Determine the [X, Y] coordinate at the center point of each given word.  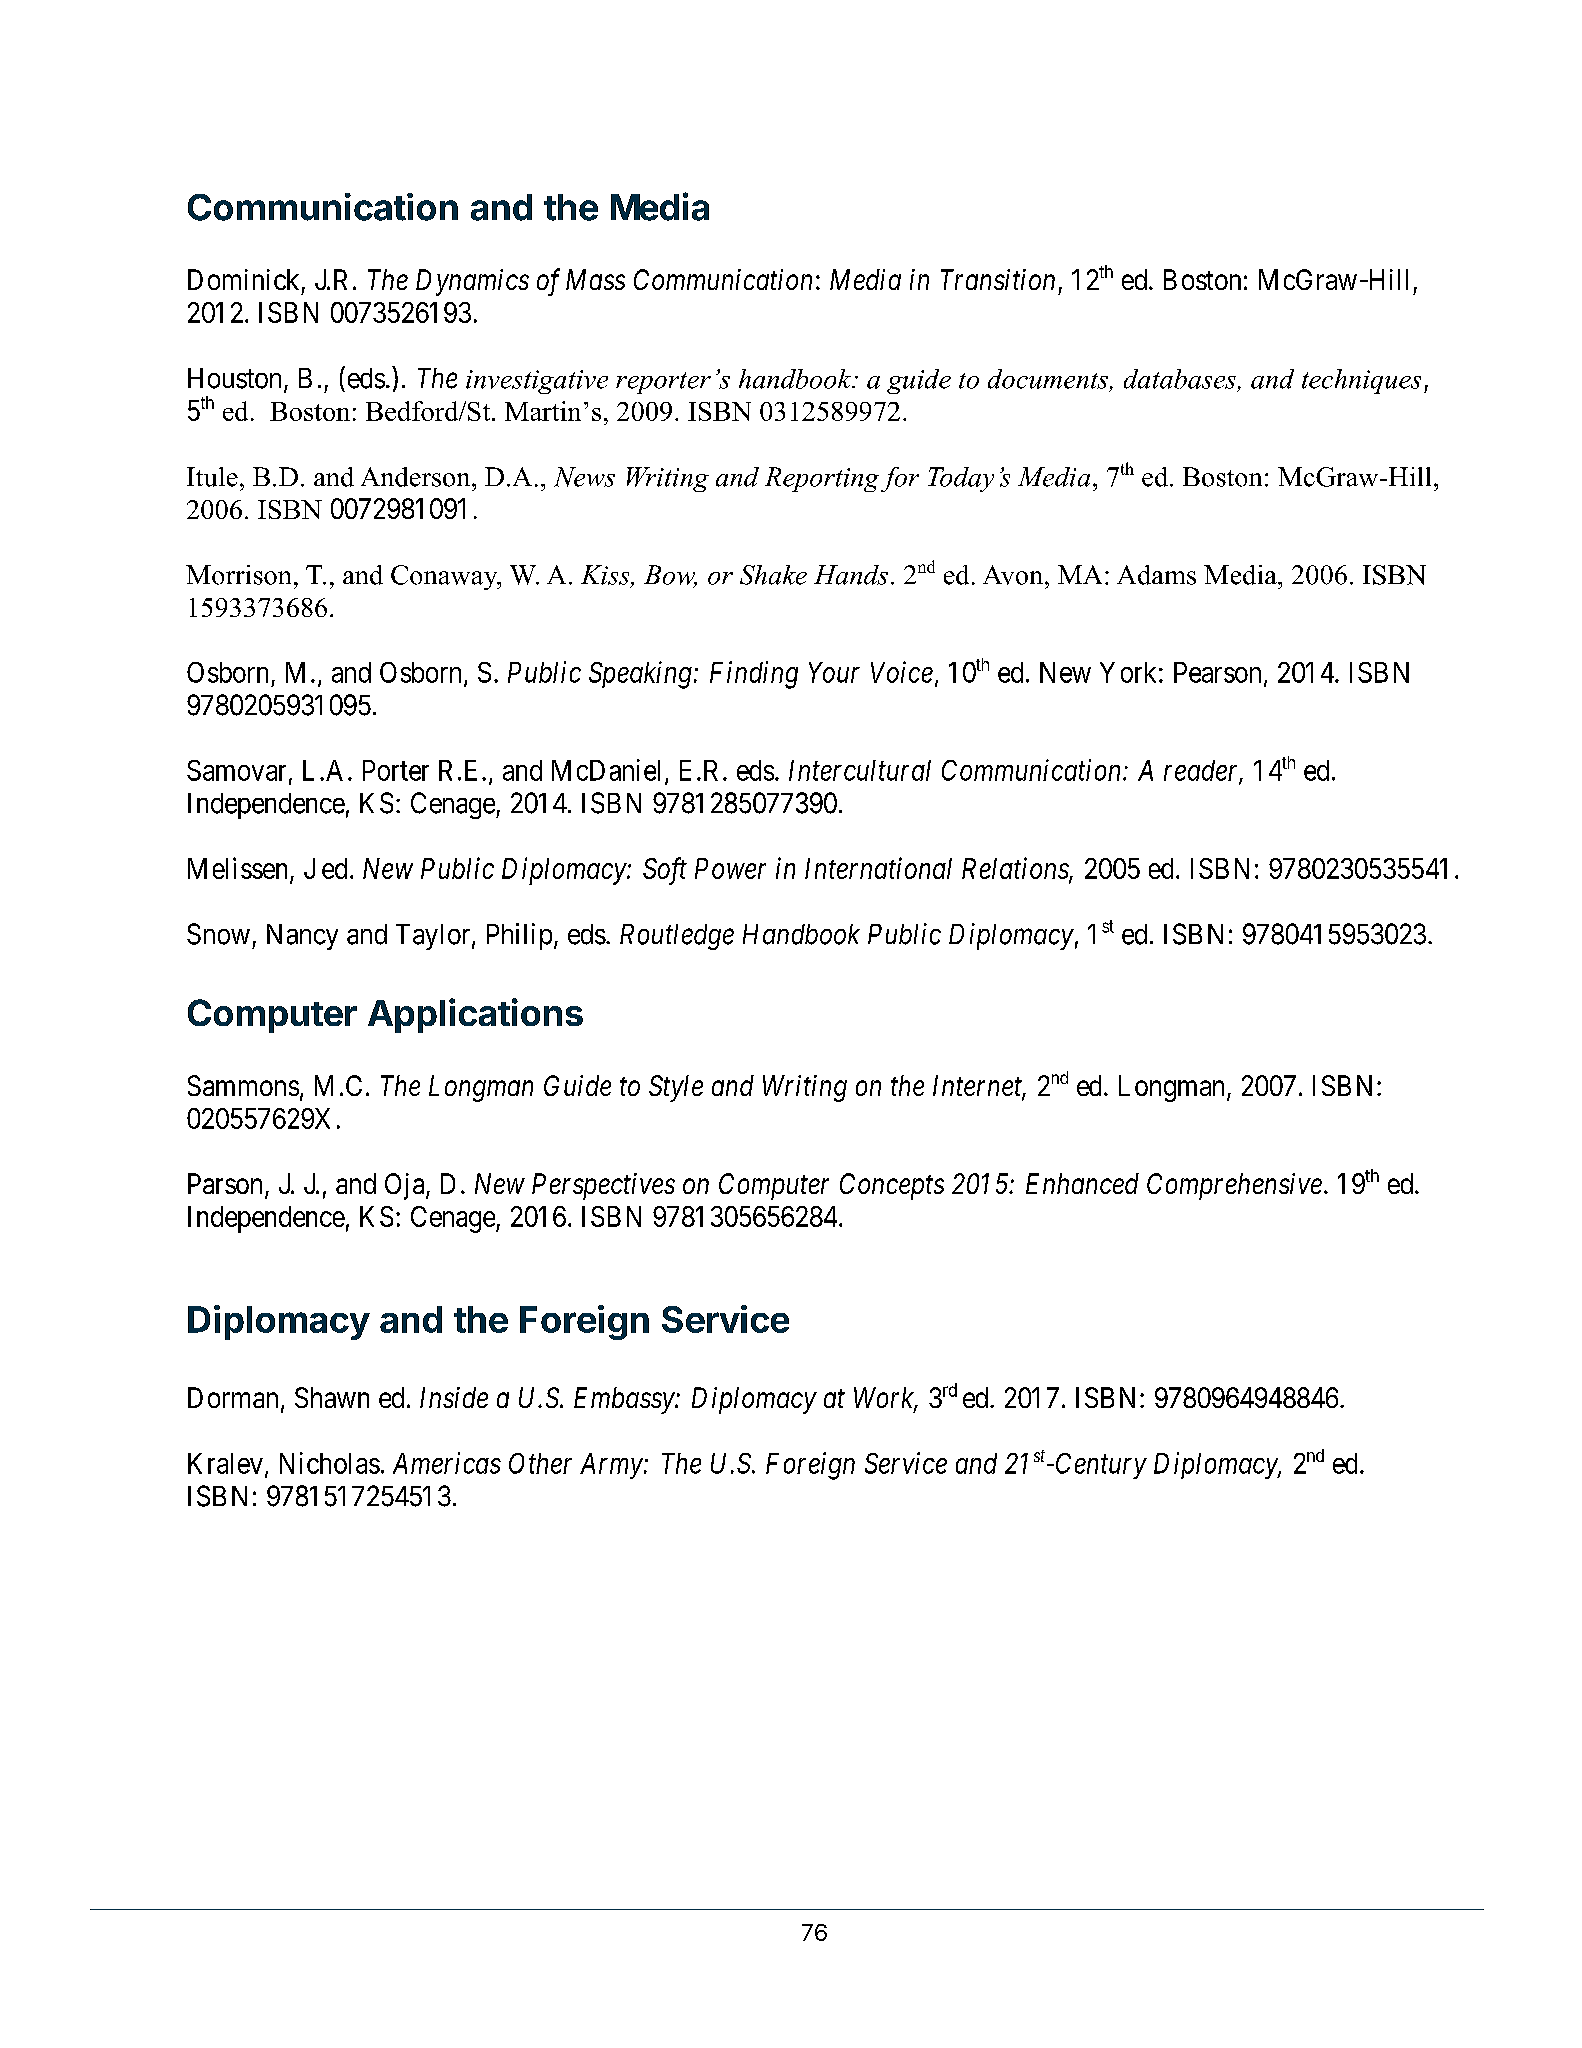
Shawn [332, 1397]
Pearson [1217, 672]
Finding [754, 675]
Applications [475, 1015]
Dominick [243, 279]
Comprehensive [1234, 1186]
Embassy [625, 1400]
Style [676, 1088]
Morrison [238, 575]
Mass [595, 279]
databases [1180, 379]
